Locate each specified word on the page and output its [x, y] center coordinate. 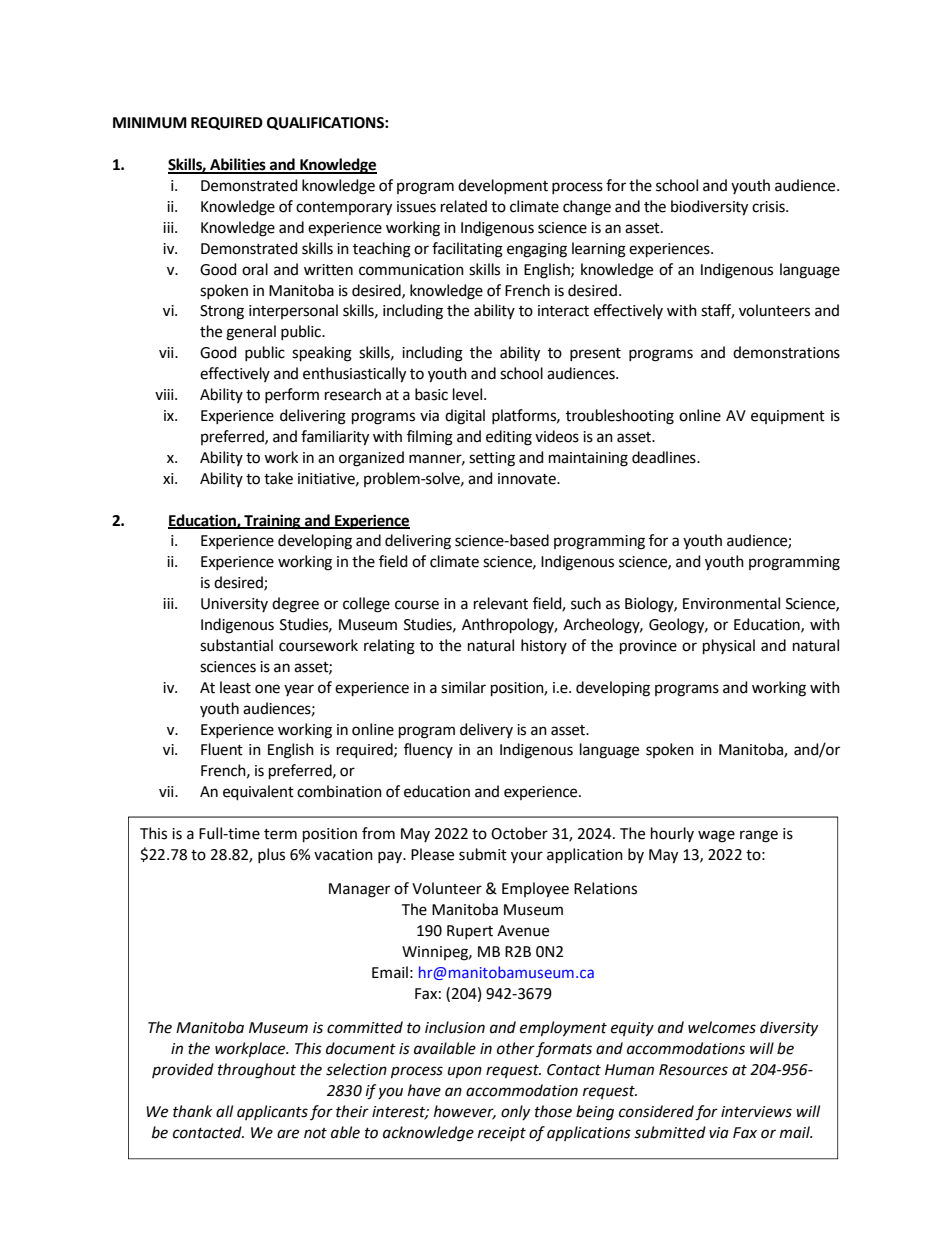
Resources [693, 1070]
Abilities [238, 165]
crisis [769, 207]
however [465, 1112]
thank [192, 1111]
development [503, 186]
